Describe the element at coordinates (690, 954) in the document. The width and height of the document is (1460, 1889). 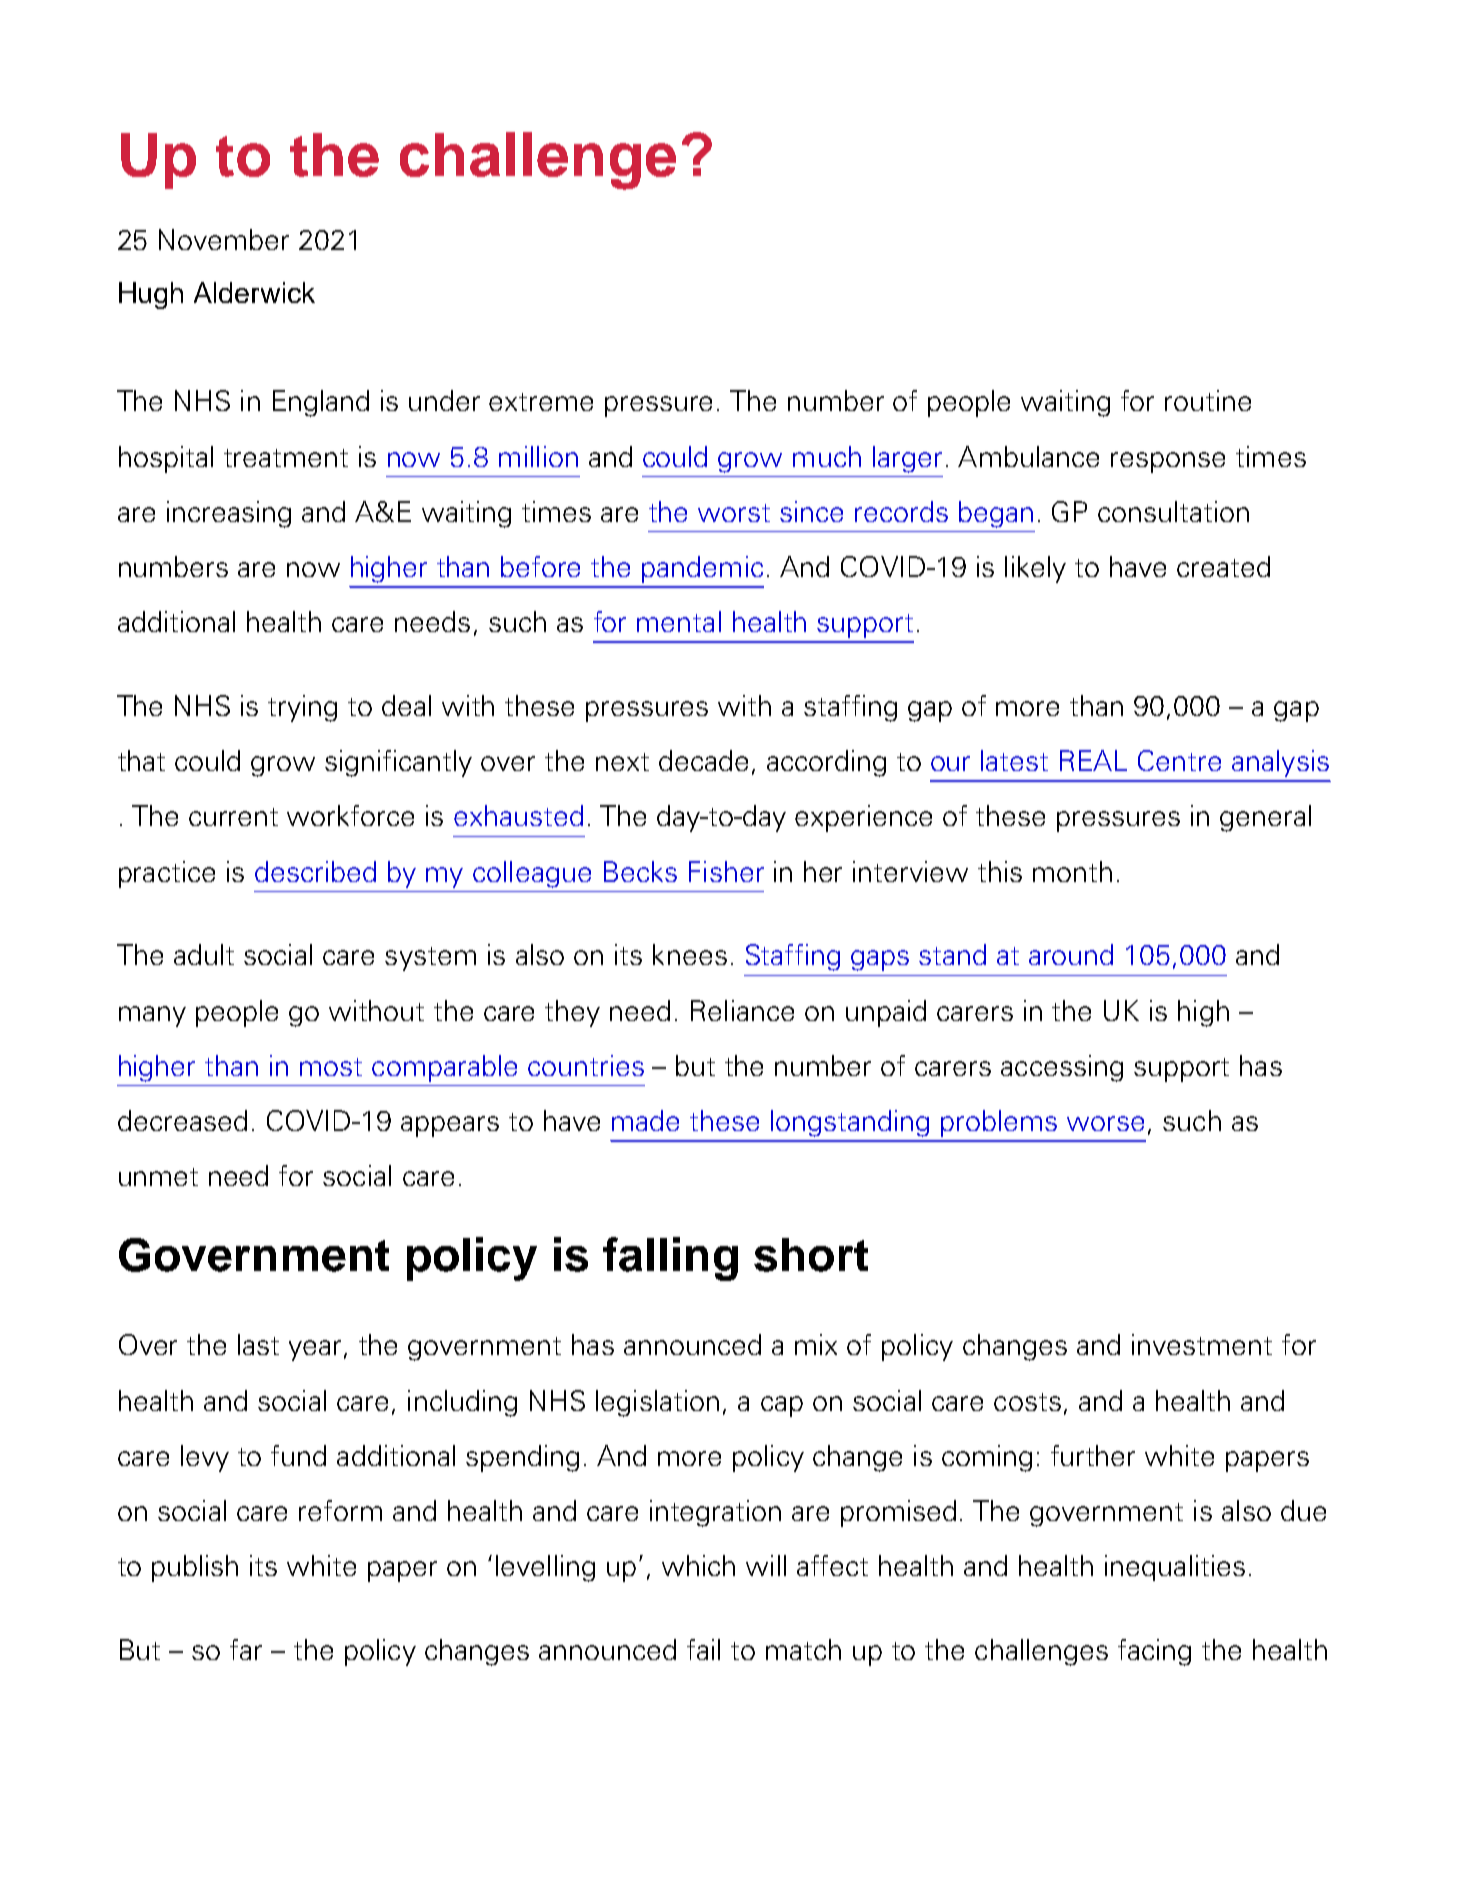
I see `knees` at that location.
